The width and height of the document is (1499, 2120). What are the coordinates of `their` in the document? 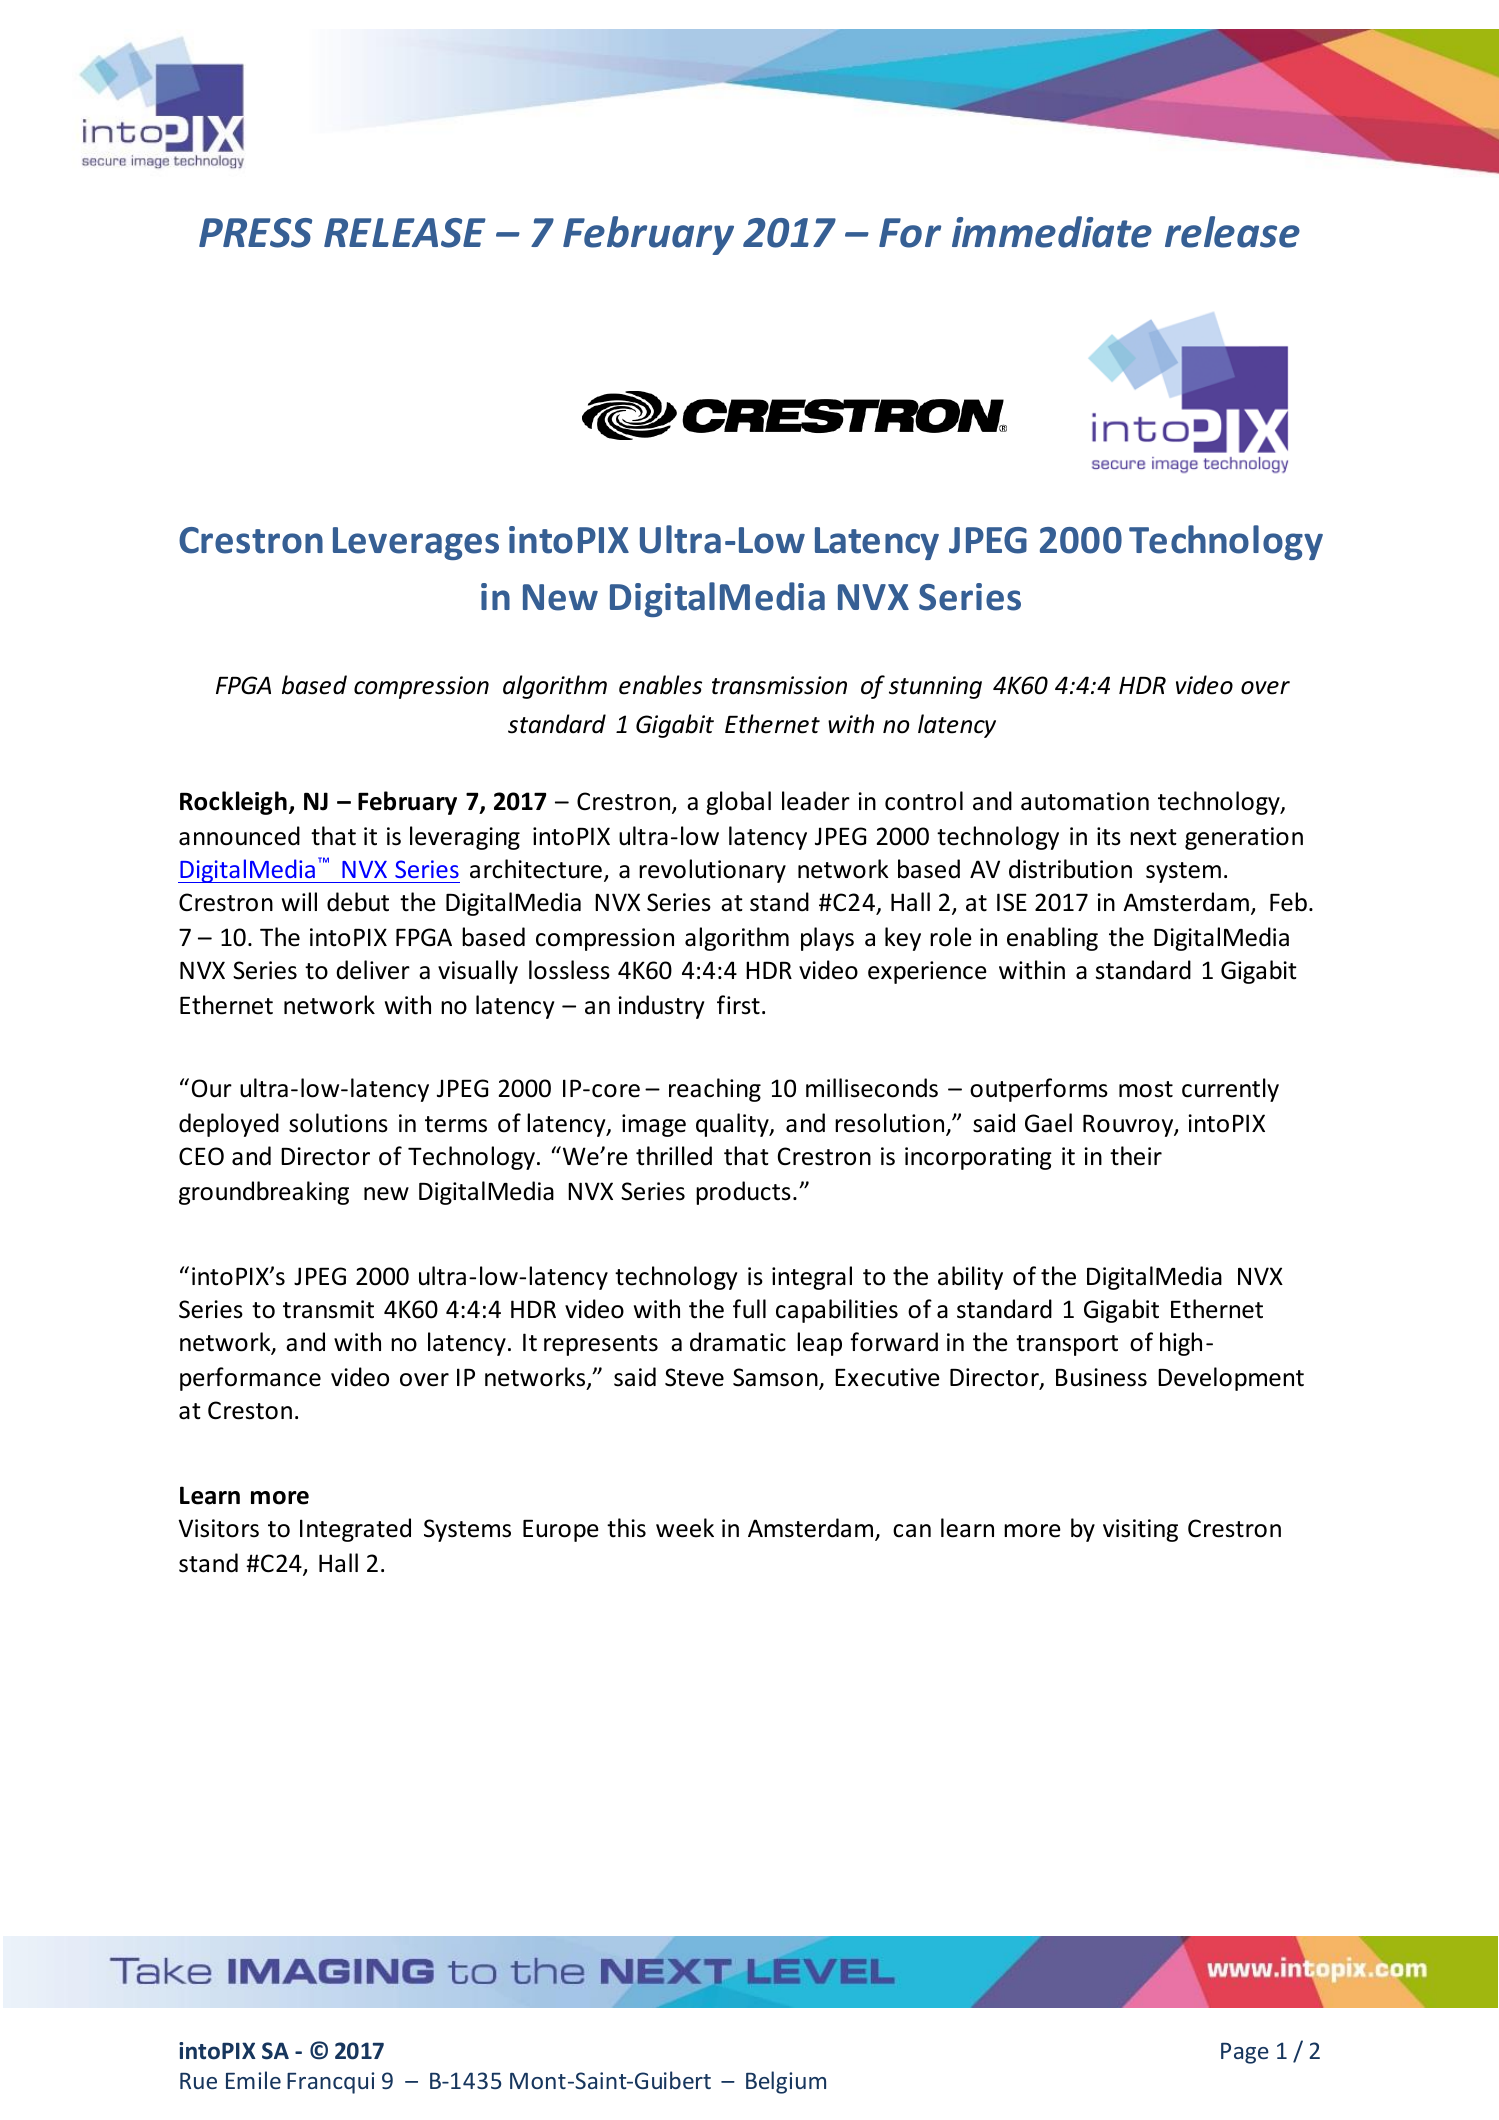 It's located at (1136, 1156).
